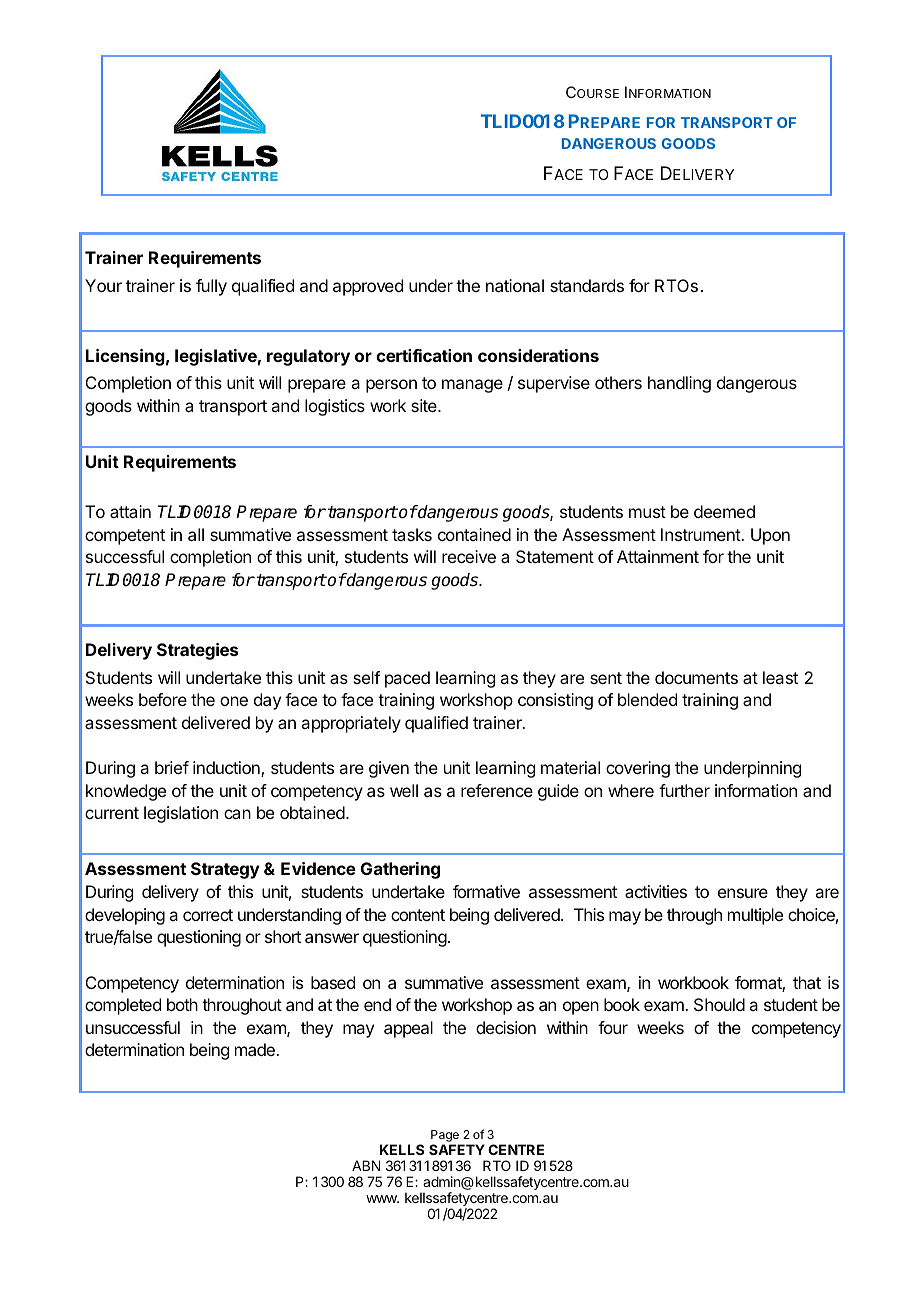 This screenshot has height=1308, width=924. I want to click on all, so click(196, 534).
